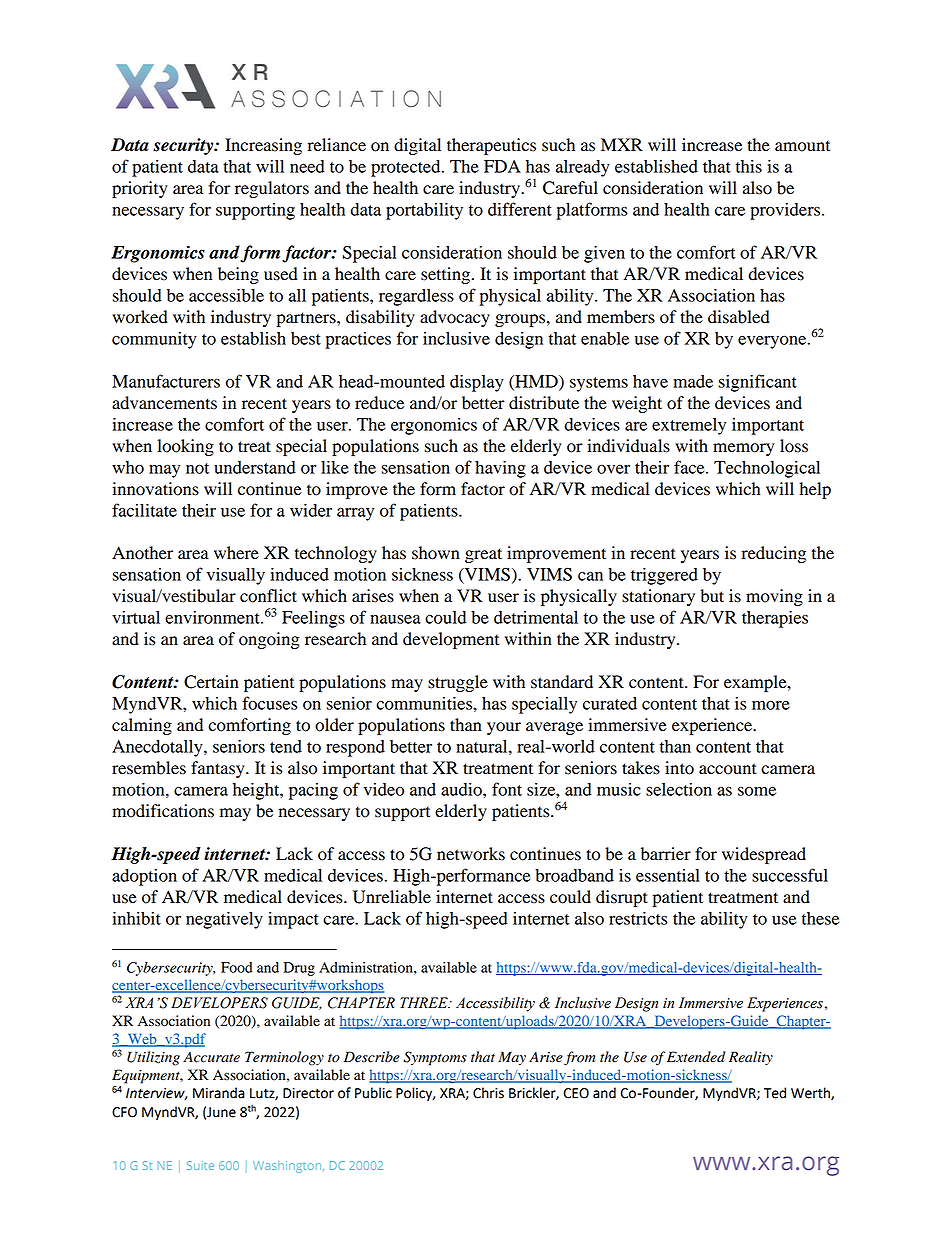 Image resolution: width=952 pixels, height=1233 pixels. Describe the element at coordinates (155, 489) in the image. I see `innovations` at that location.
